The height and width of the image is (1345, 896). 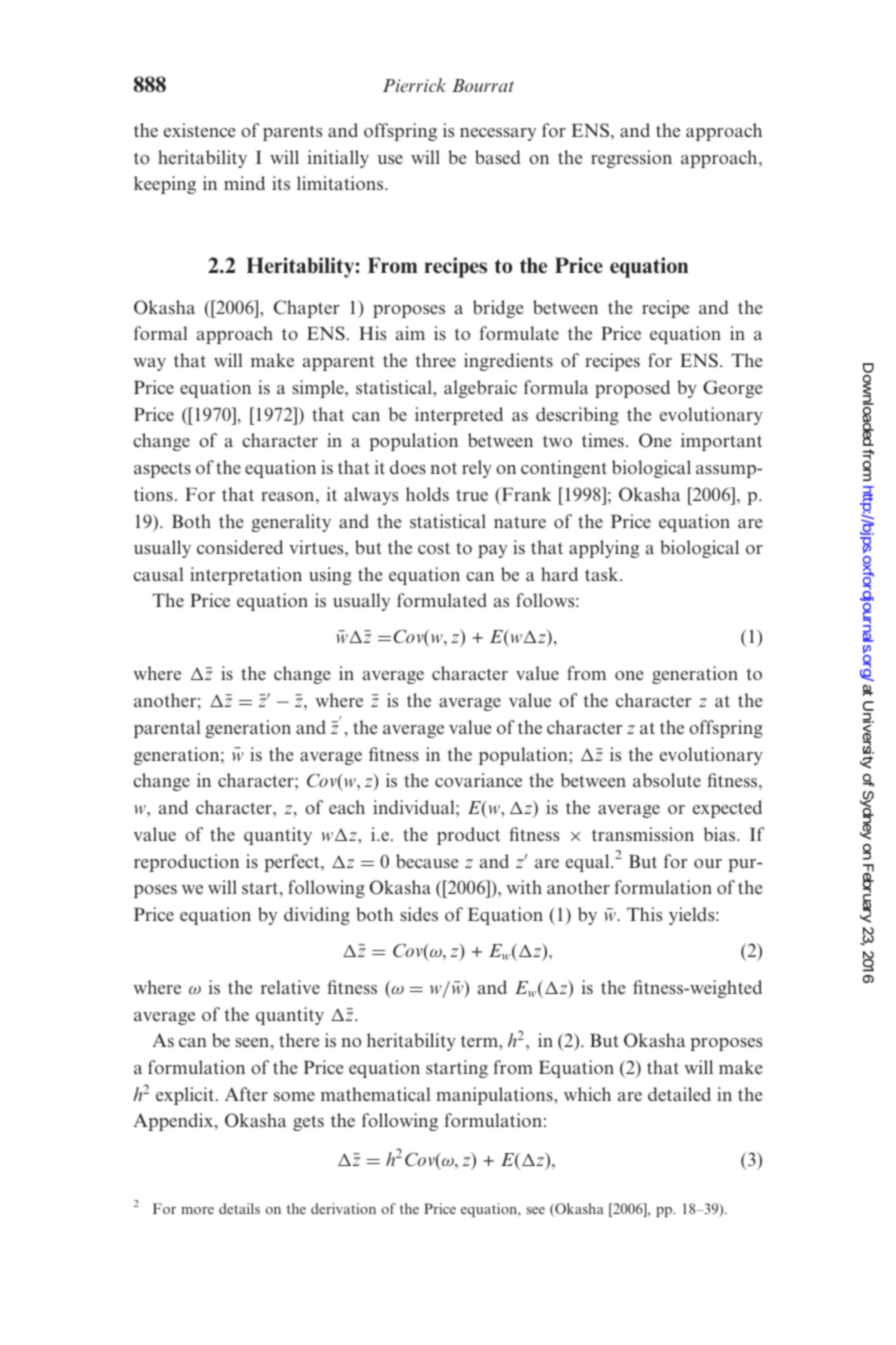 What do you see at coordinates (199, 130) in the image?
I see `existence` at bounding box center [199, 130].
